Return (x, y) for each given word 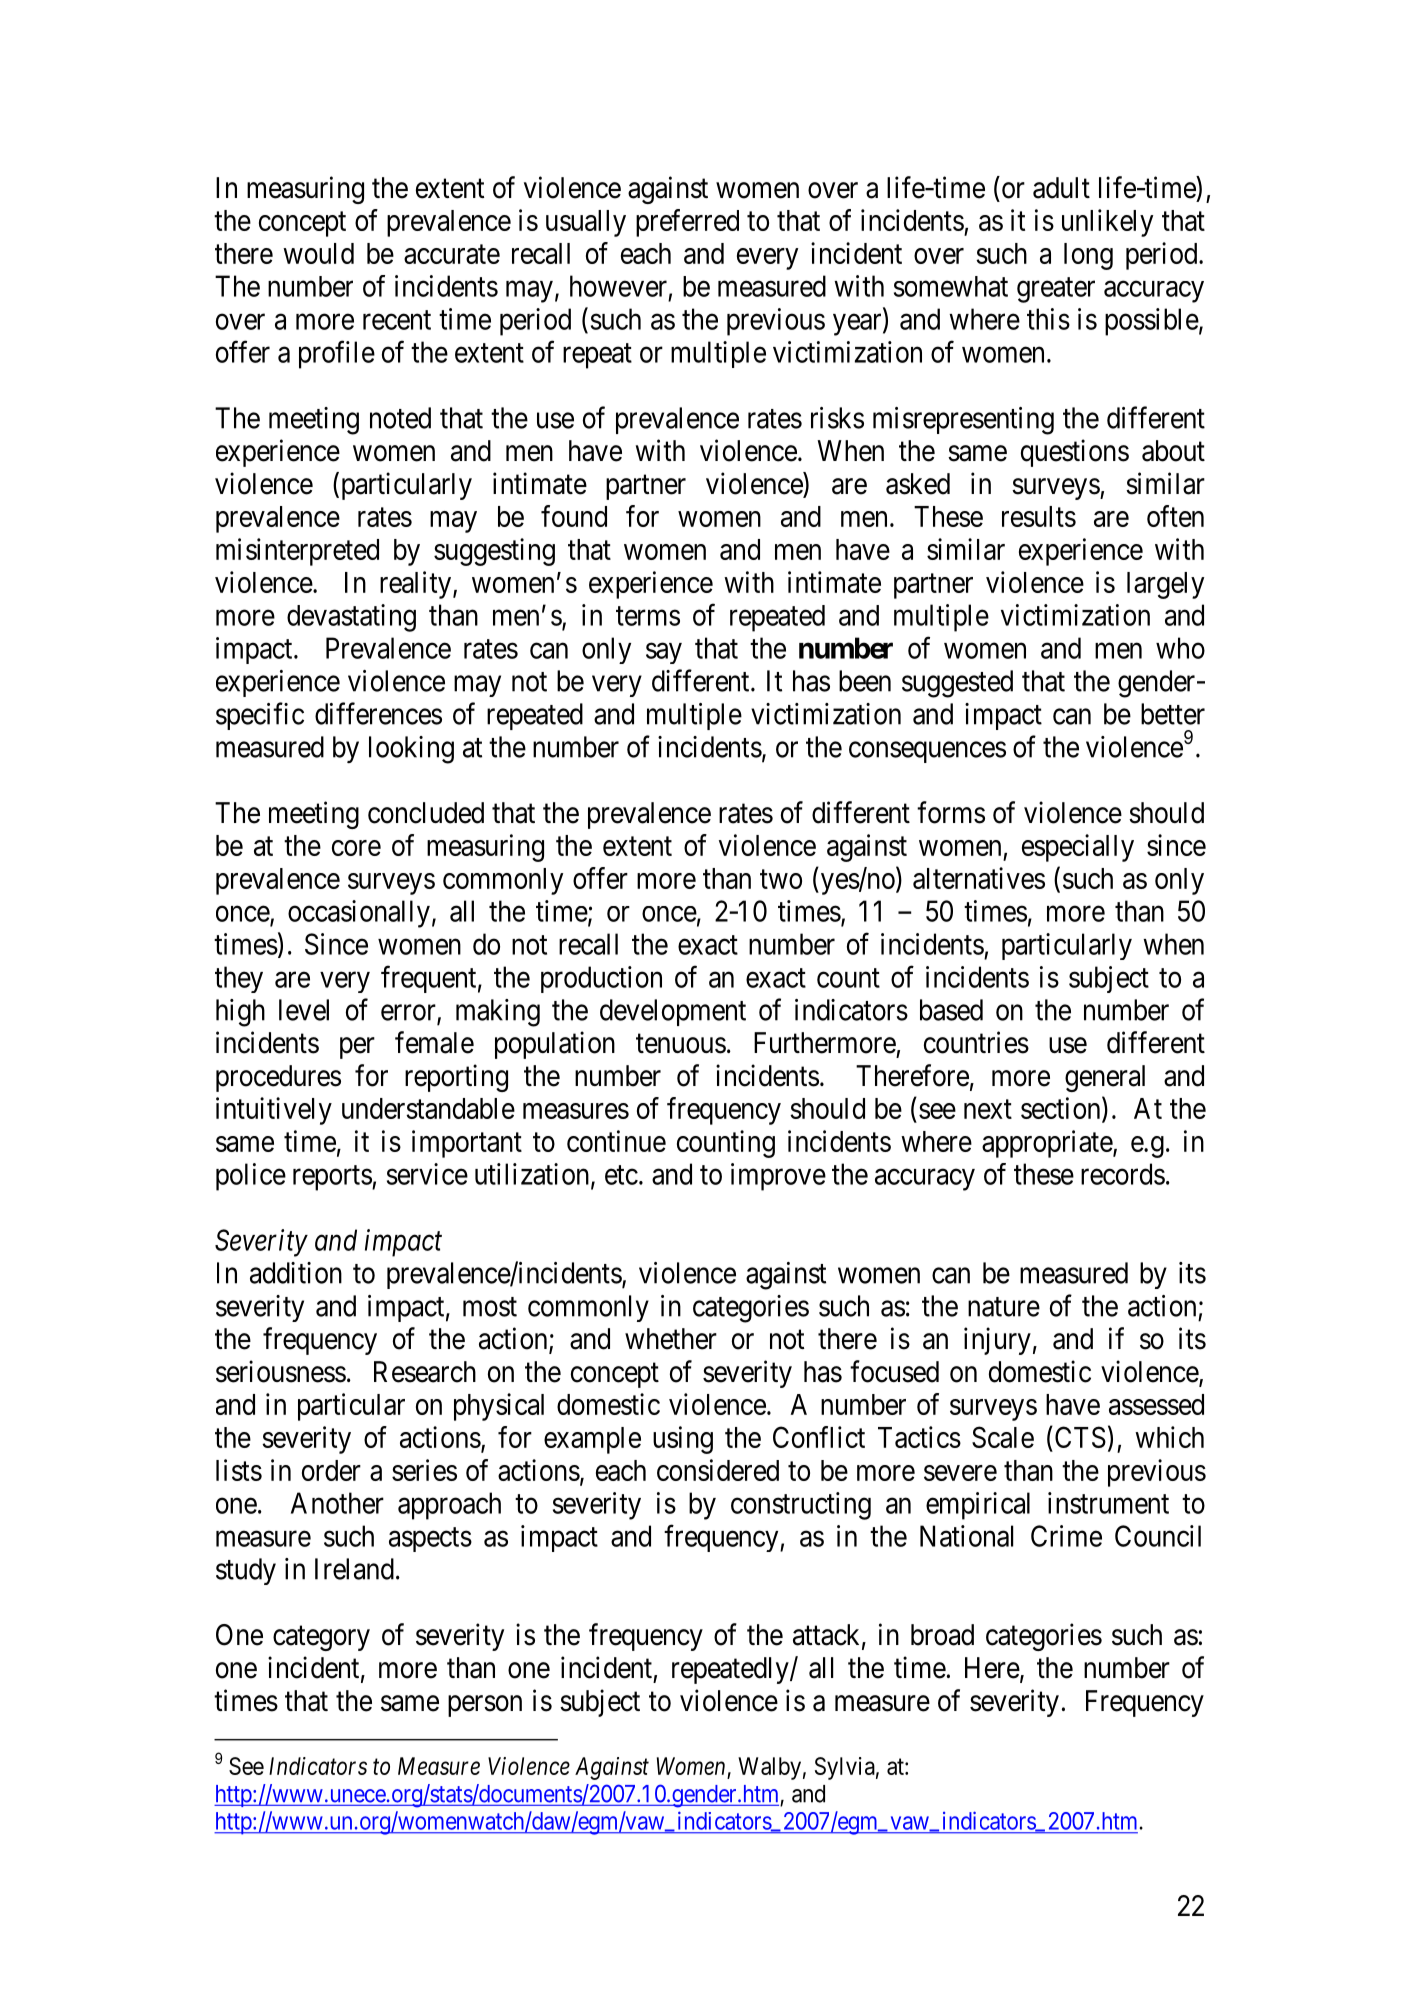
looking (411, 750)
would (318, 253)
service (427, 1174)
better (1173, 714)
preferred (687, 223)
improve (778, 1177)
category (321, 1638)
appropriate (1048, 1144)
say (664, 653)
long (1088, 256)
